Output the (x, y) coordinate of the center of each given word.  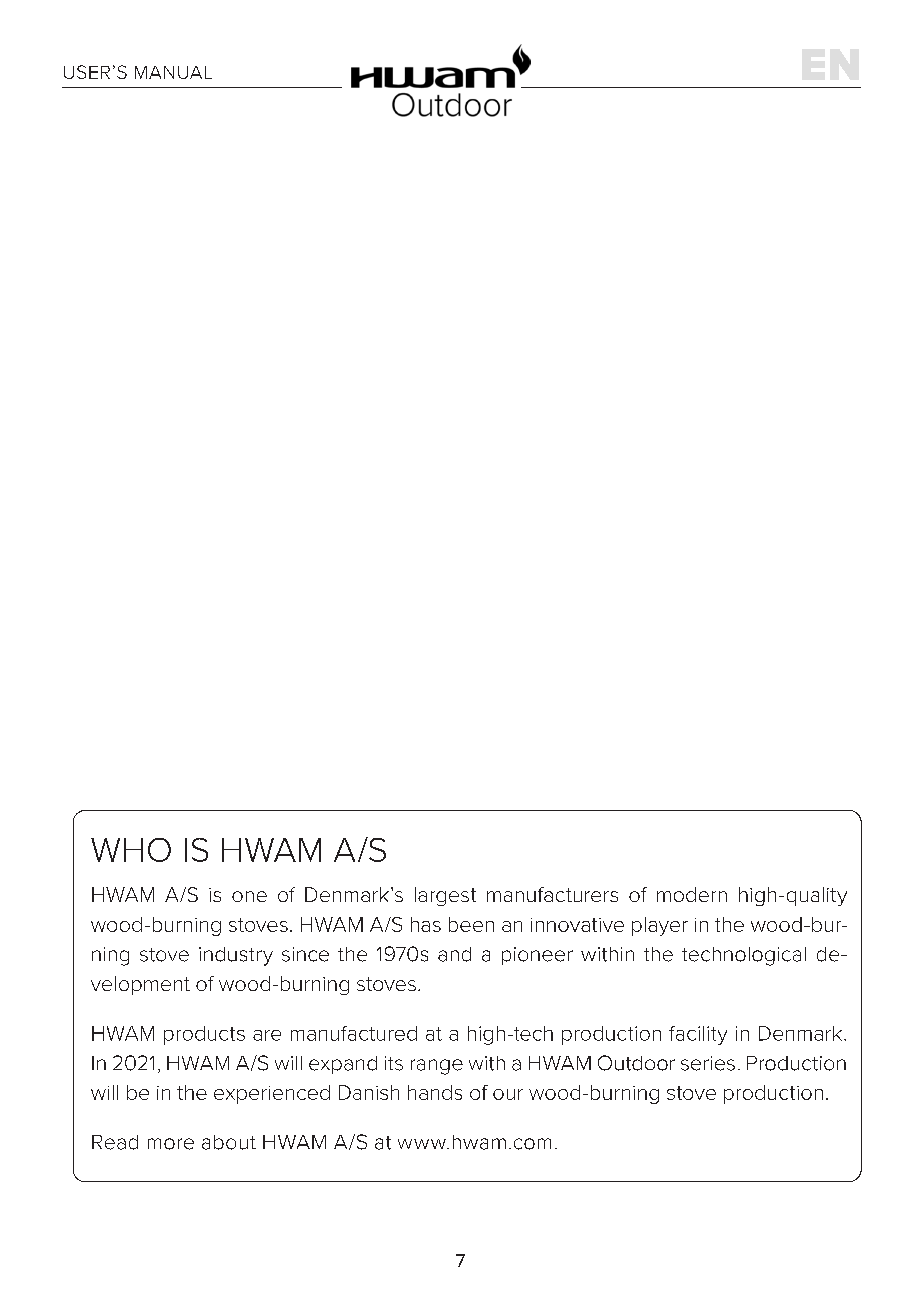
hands (435, 1092)
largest (445, 896)
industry (236, 956)
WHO (131, 850)
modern (692, 894)
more (171, 1144)
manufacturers (552, 894)
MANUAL (173, 72)
